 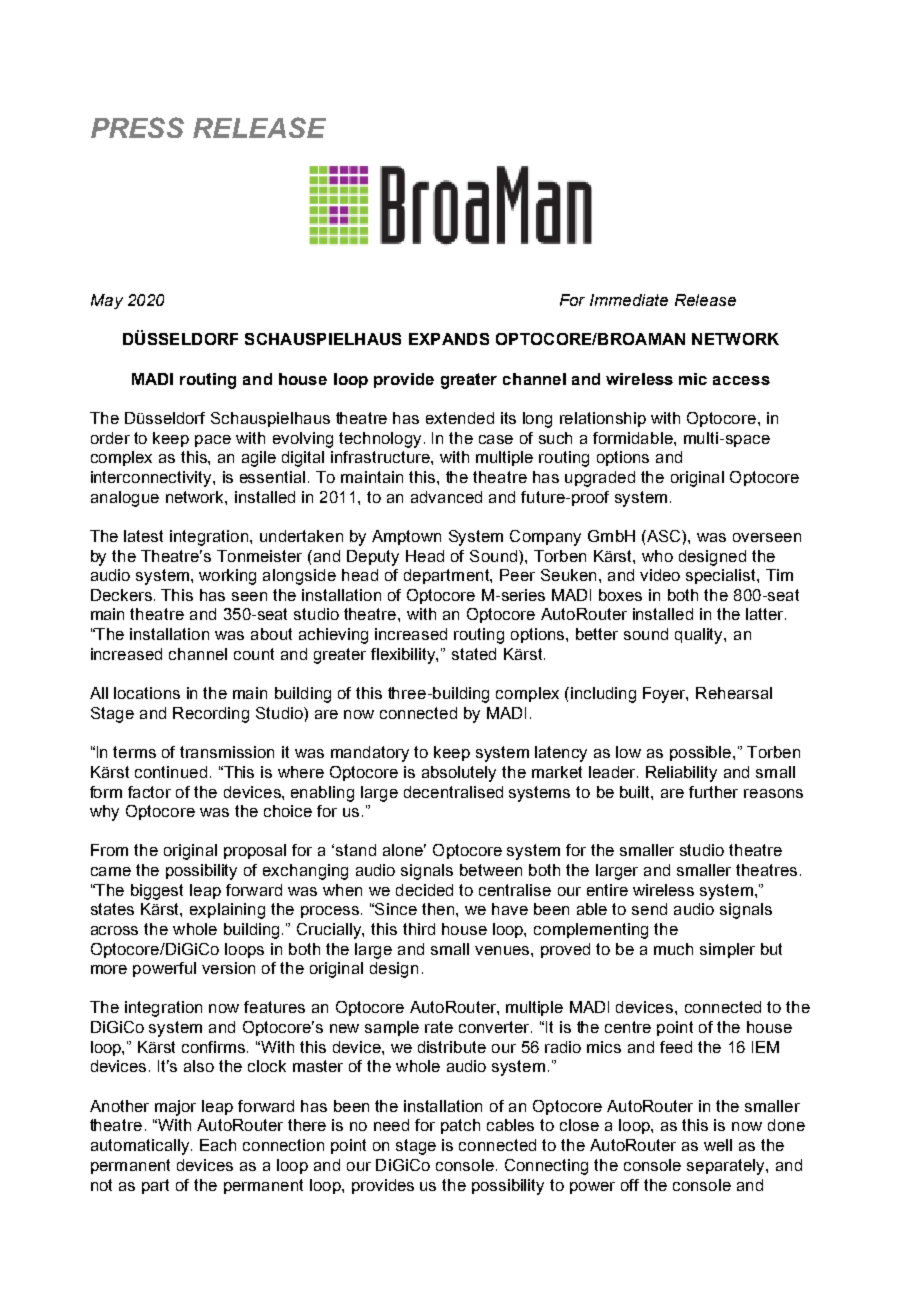 I want to click on Each, so click(x=218, y=1145).
